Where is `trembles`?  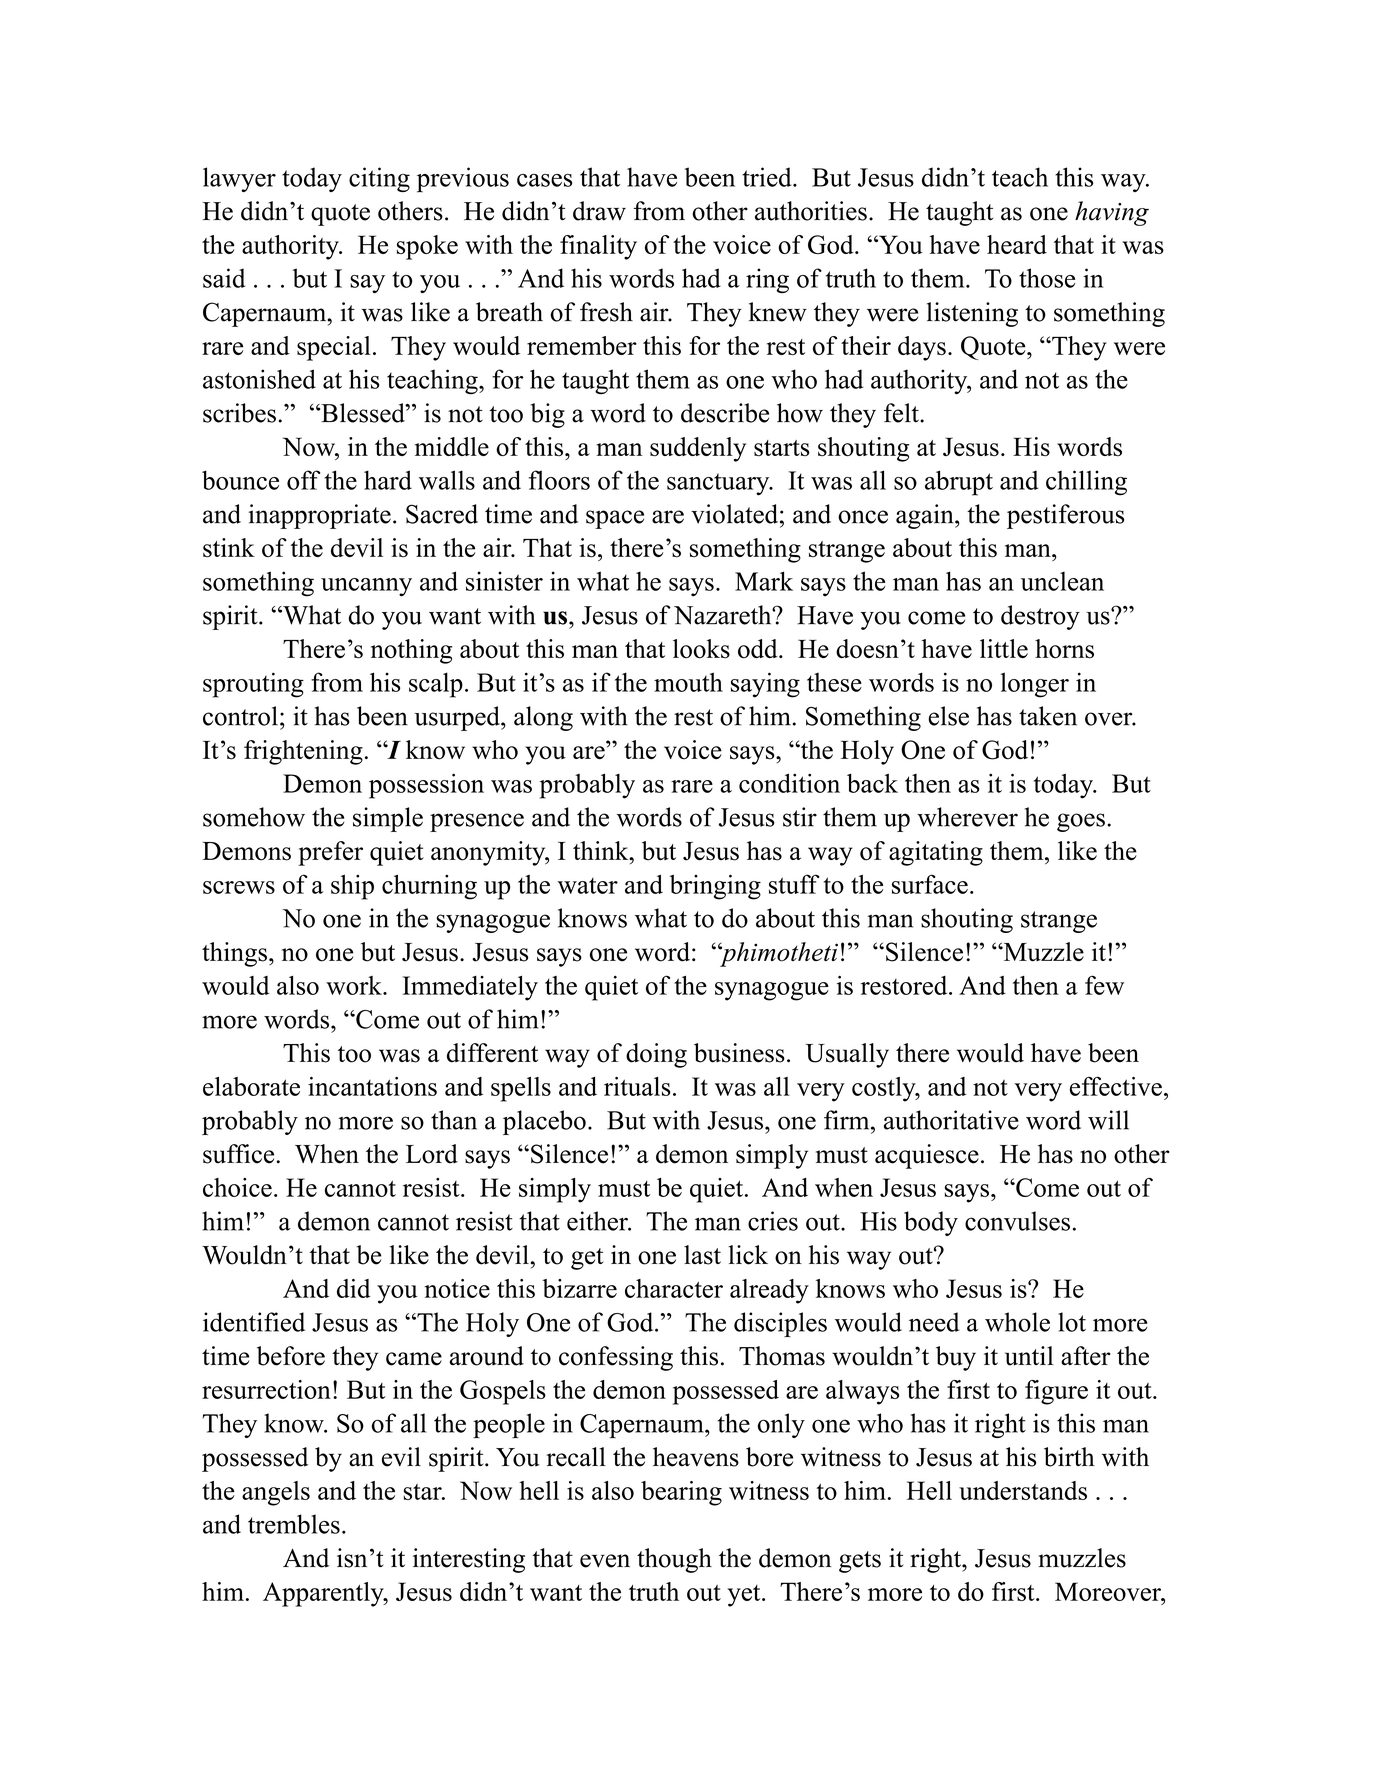
trembles is located at coordinates (294, 1524).
